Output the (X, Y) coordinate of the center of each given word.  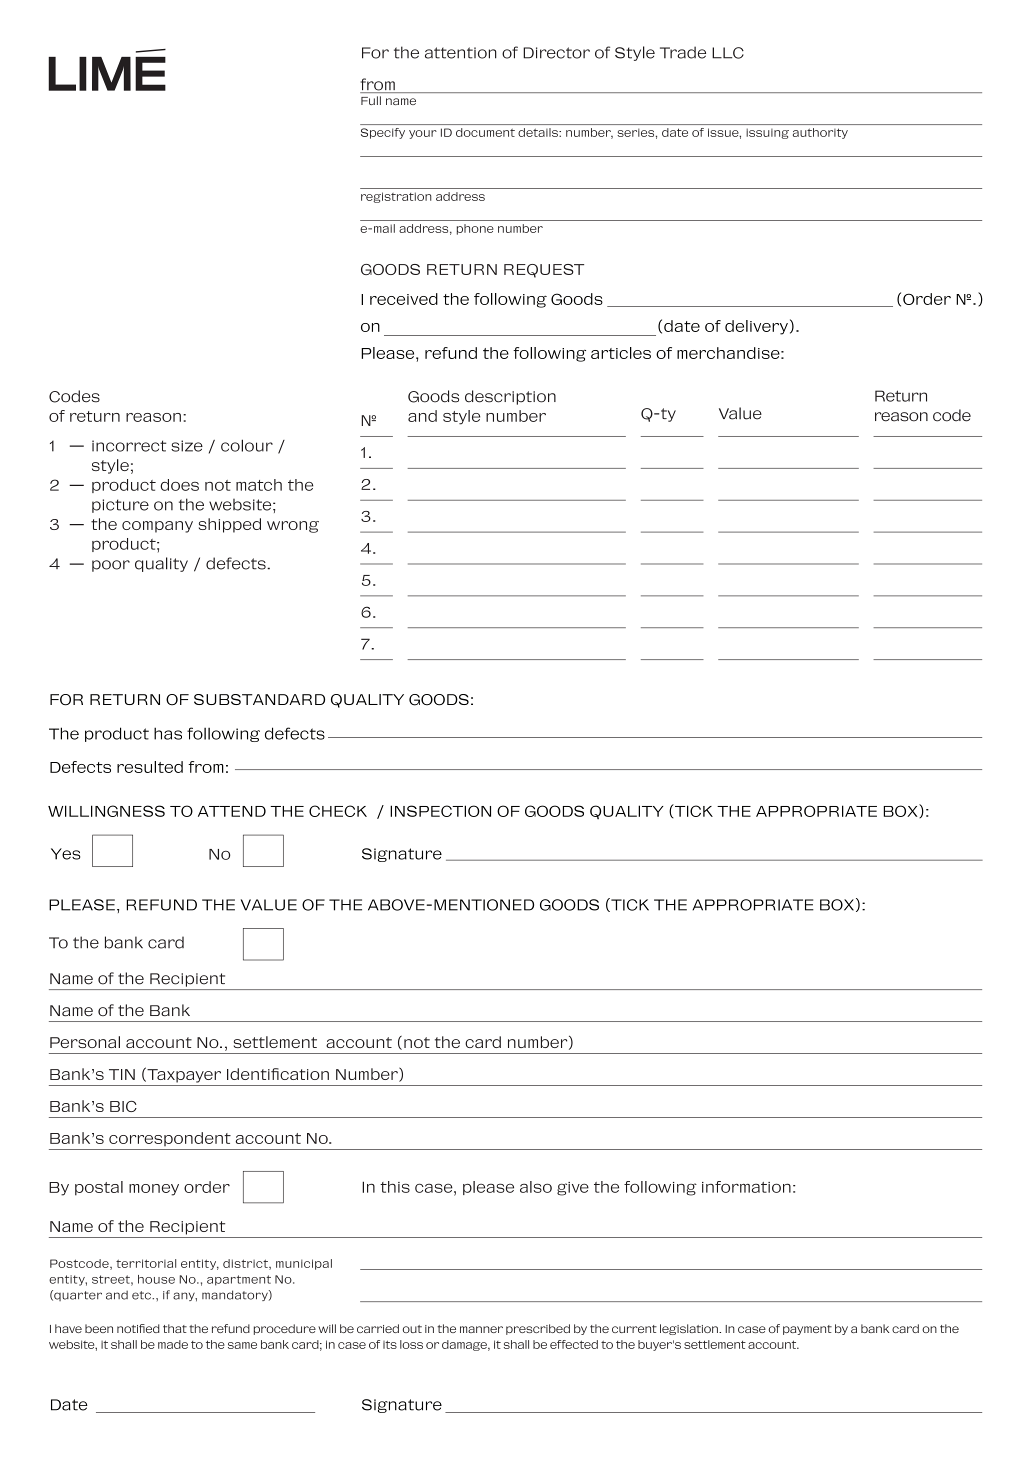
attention (461, 53)
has (168, 733)
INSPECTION (440, 811)
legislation (690, 1329)
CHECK (338, 811)
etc (142, 1295)
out (412, 1329)
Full (371, 100)
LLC (728, 53)
